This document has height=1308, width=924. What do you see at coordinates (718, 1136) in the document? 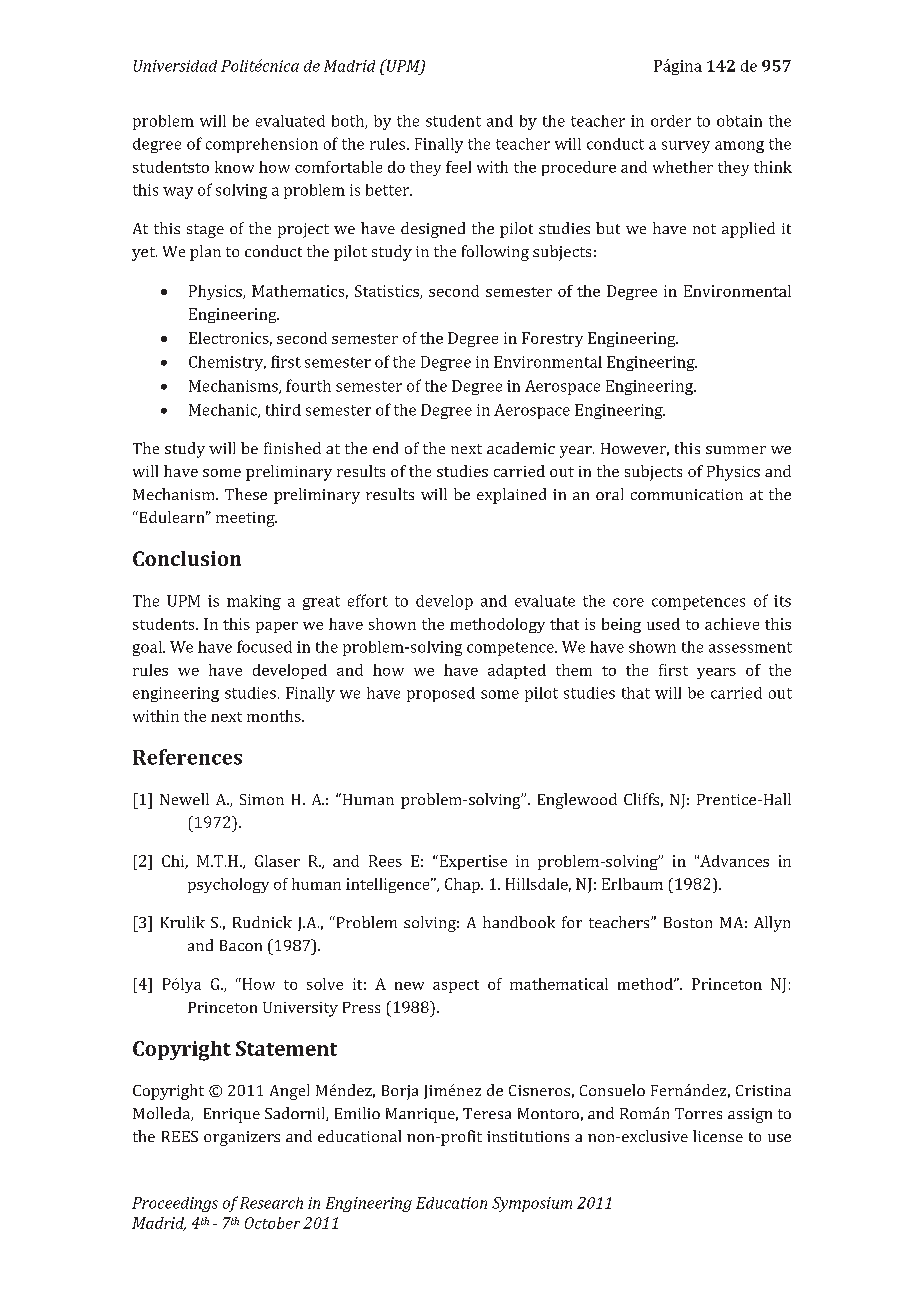
I see `license` at bounding box center [718, 1136].
